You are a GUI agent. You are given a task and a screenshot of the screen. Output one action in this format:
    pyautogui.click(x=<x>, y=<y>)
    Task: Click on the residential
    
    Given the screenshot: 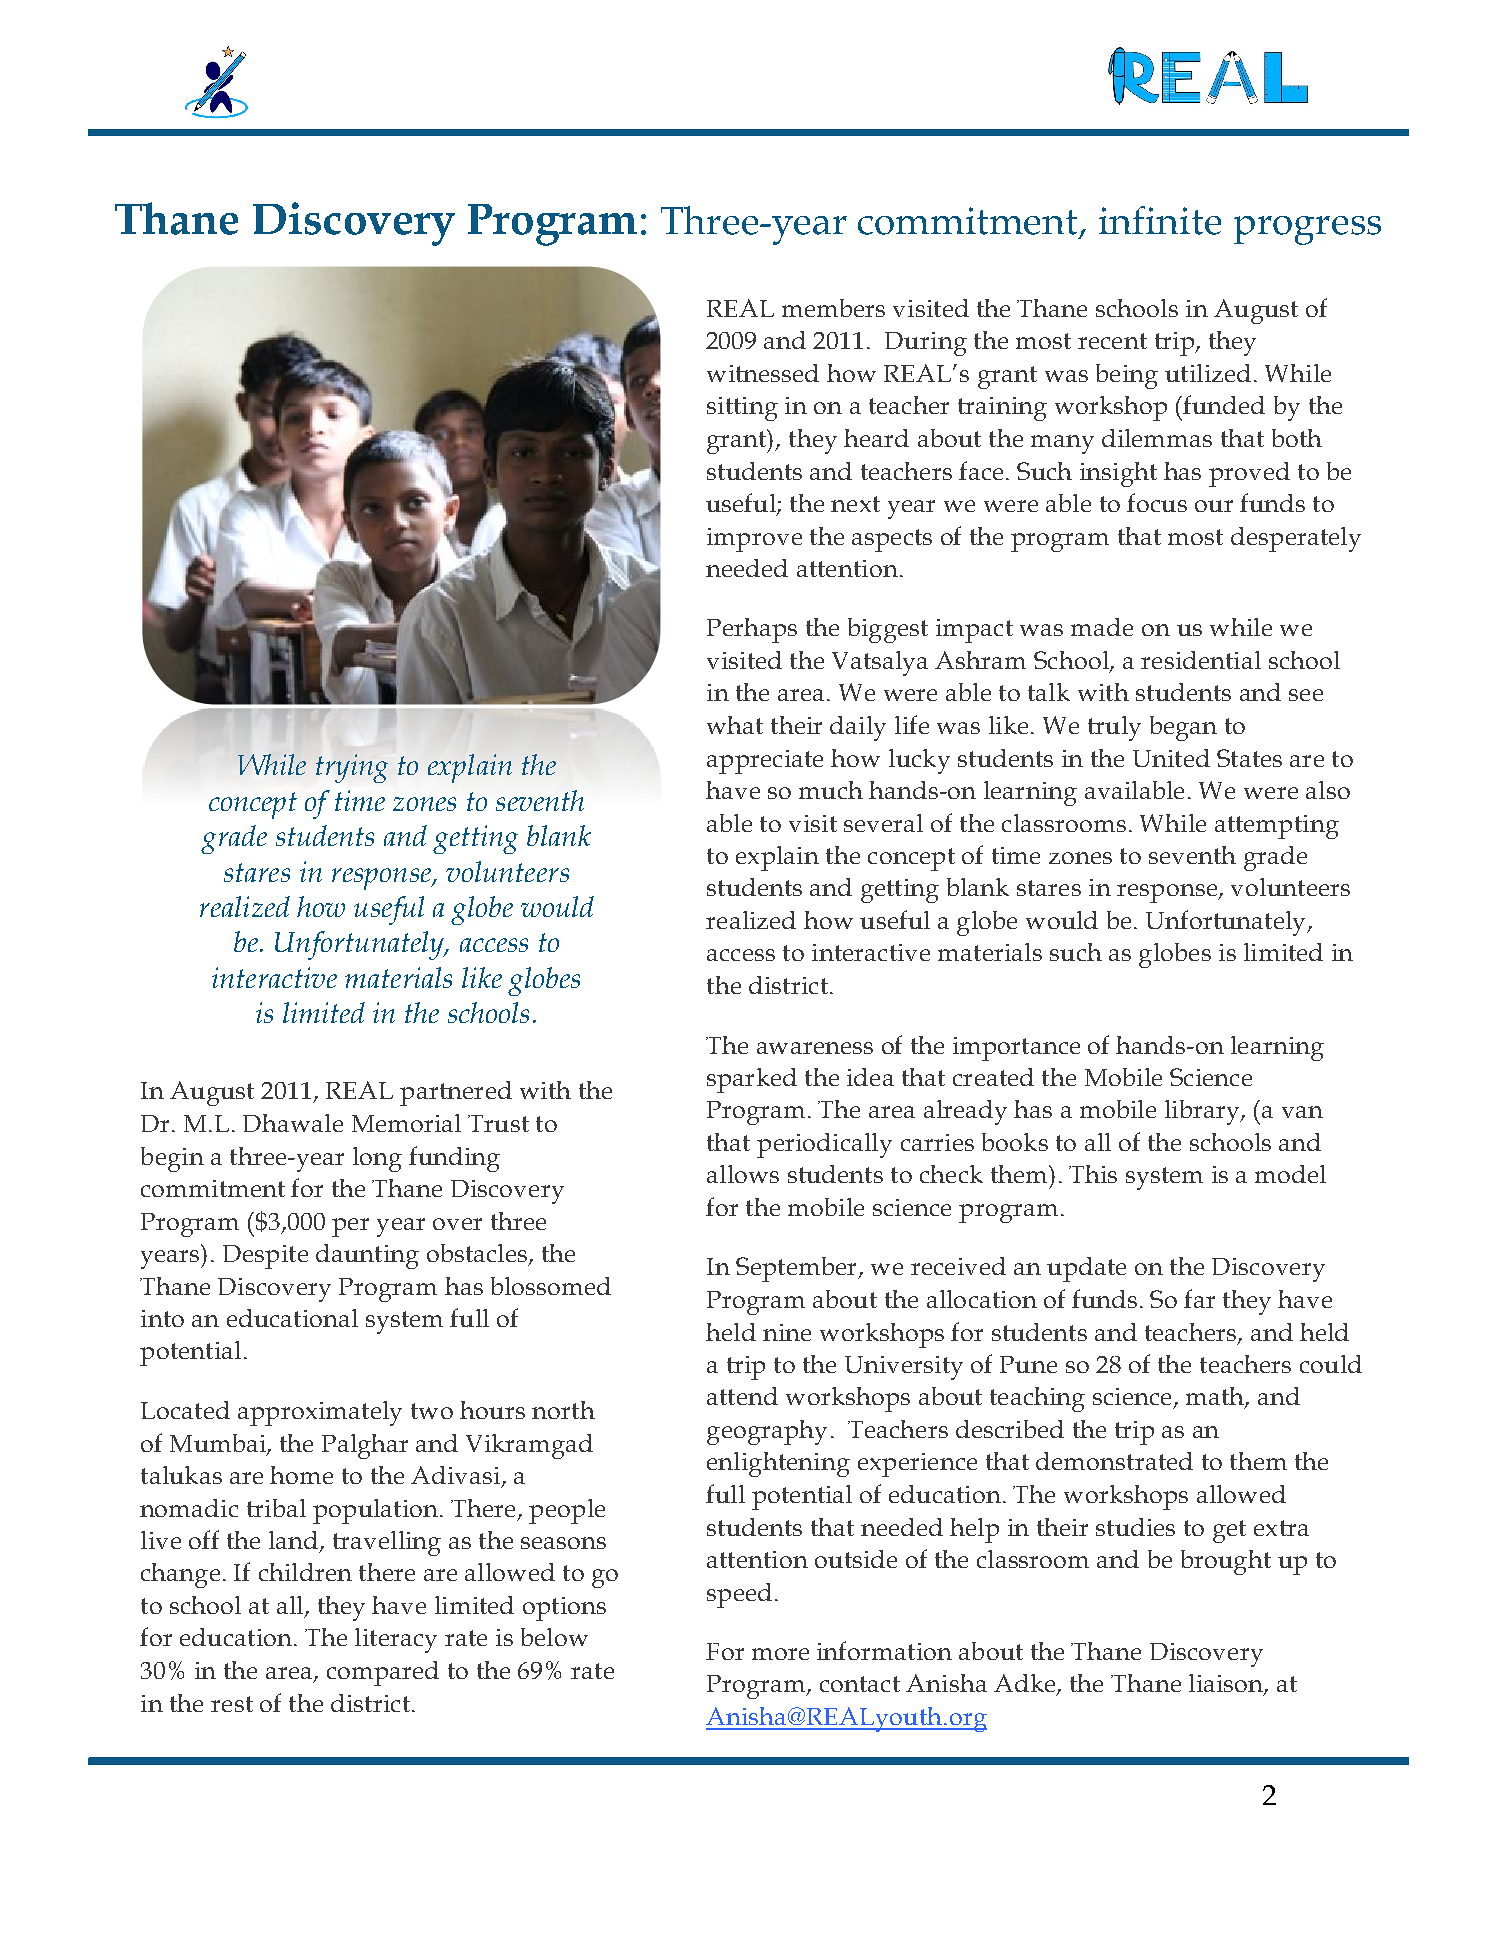 What is the action you would take?
    pyautogui.click(x=1201, y=660)
